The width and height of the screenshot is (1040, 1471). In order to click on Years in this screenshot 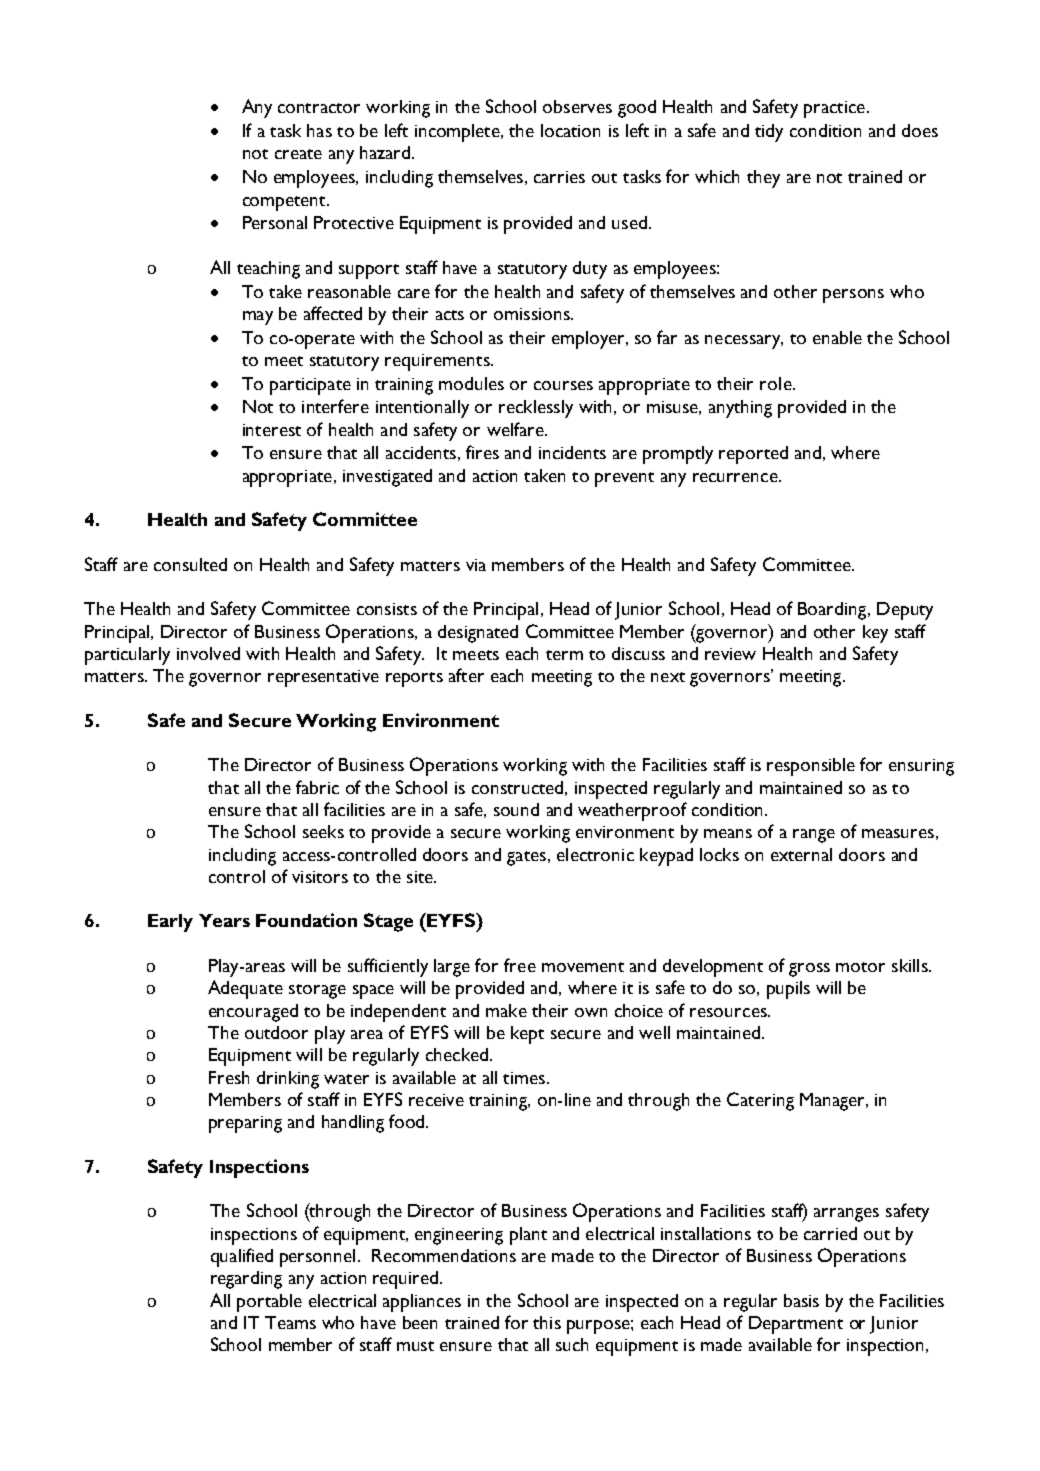, I will do `click(224, 920)`.
